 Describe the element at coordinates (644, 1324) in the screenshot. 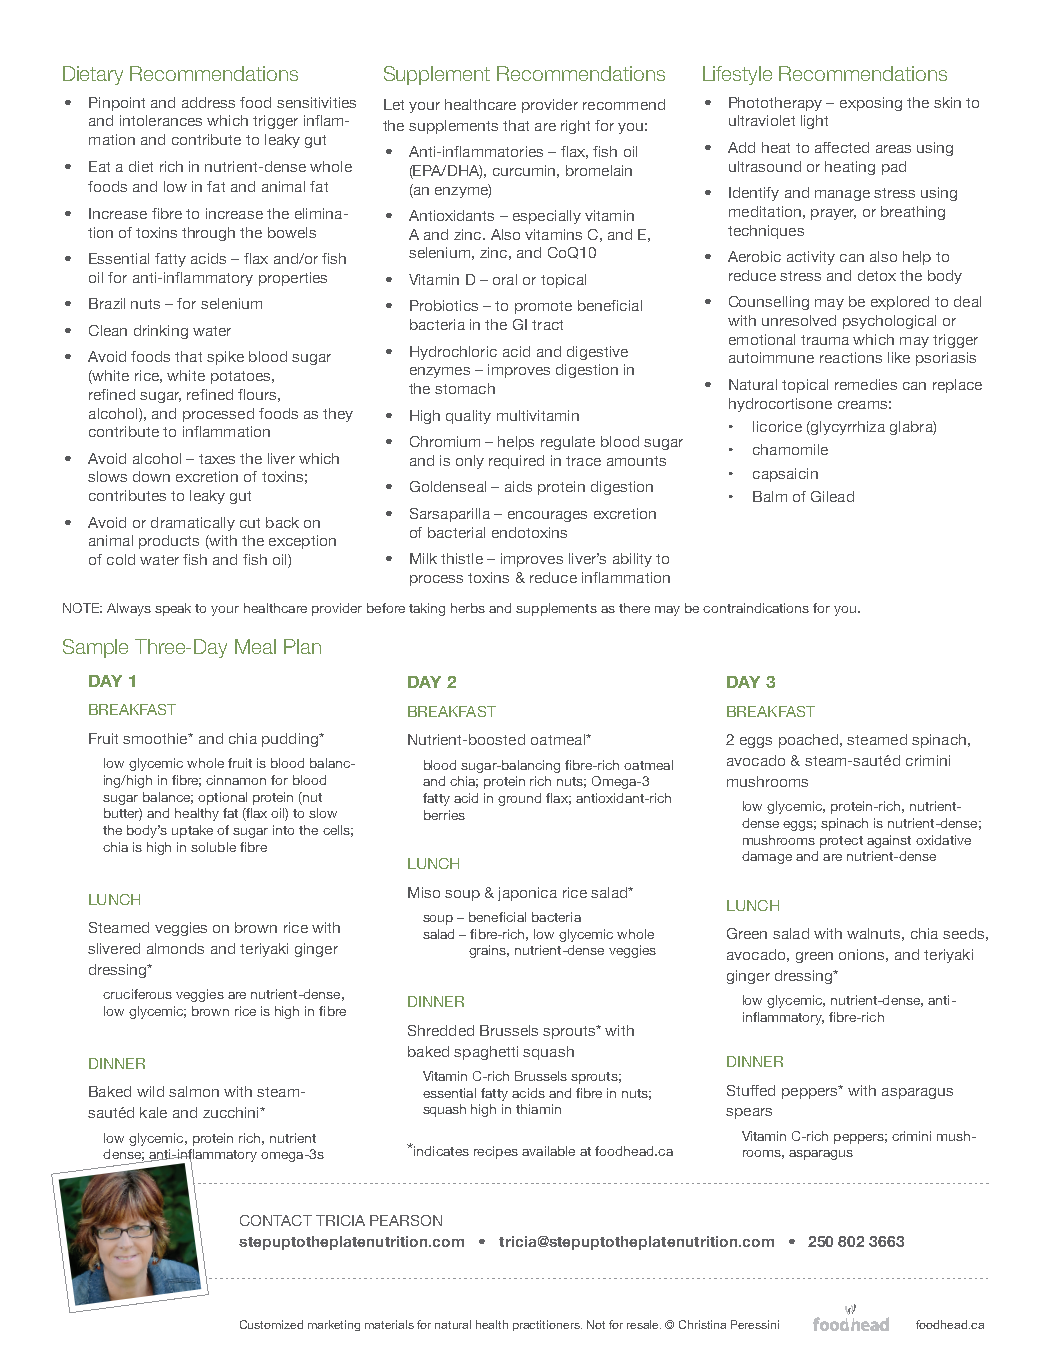

I see `resale` at that location.
